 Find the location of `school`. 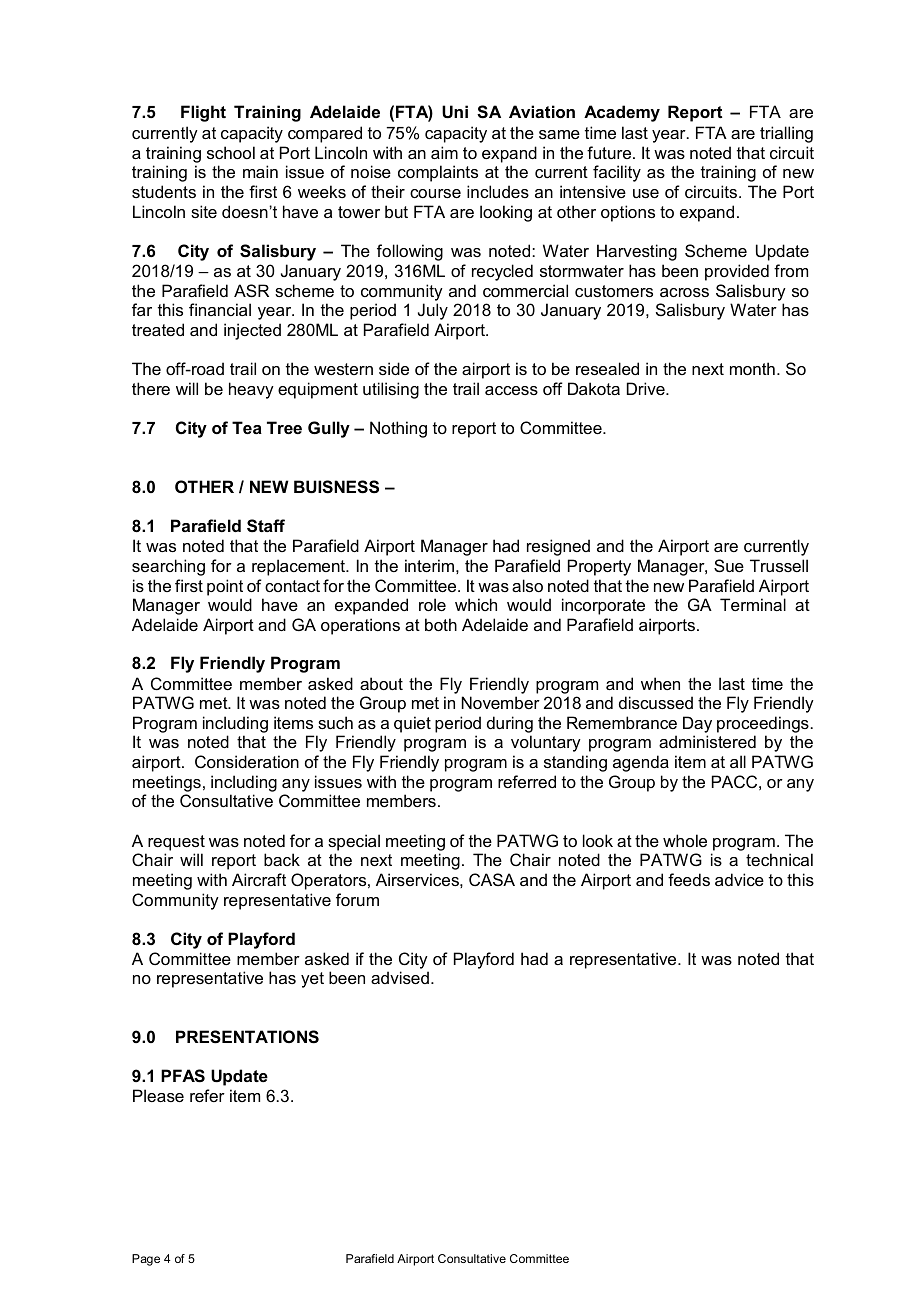

school is located at coordinates (231, 152).
